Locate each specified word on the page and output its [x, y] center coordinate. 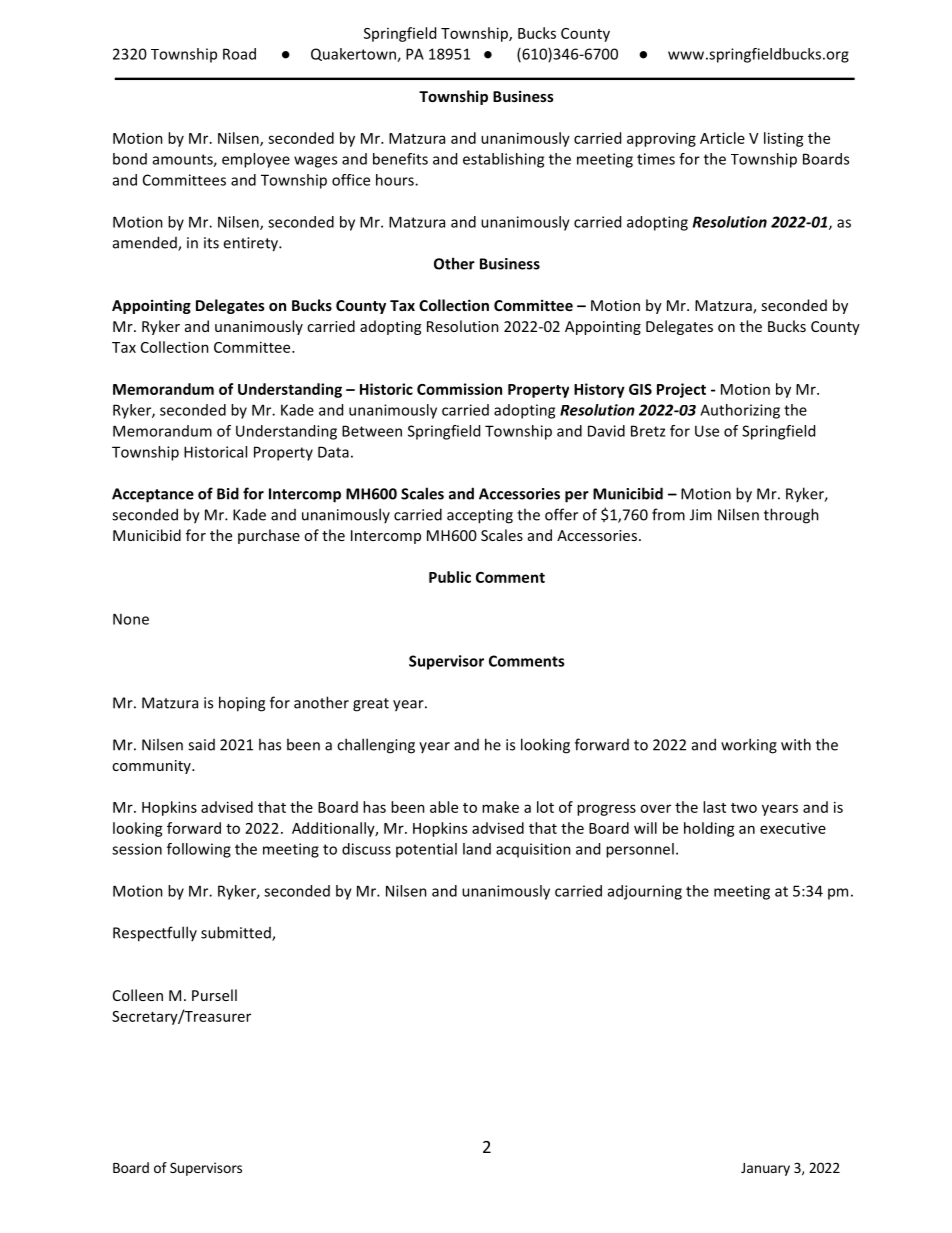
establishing [503, 160]
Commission [459, 389]
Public [450, 577]
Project [681, 390]
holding [709, 829]
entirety [251, 244]
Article [722, 138]
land [477, 849]
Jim [701, 515]
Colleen [138, 995]
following [199, 850]
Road [239, 54]
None [131, 619]
